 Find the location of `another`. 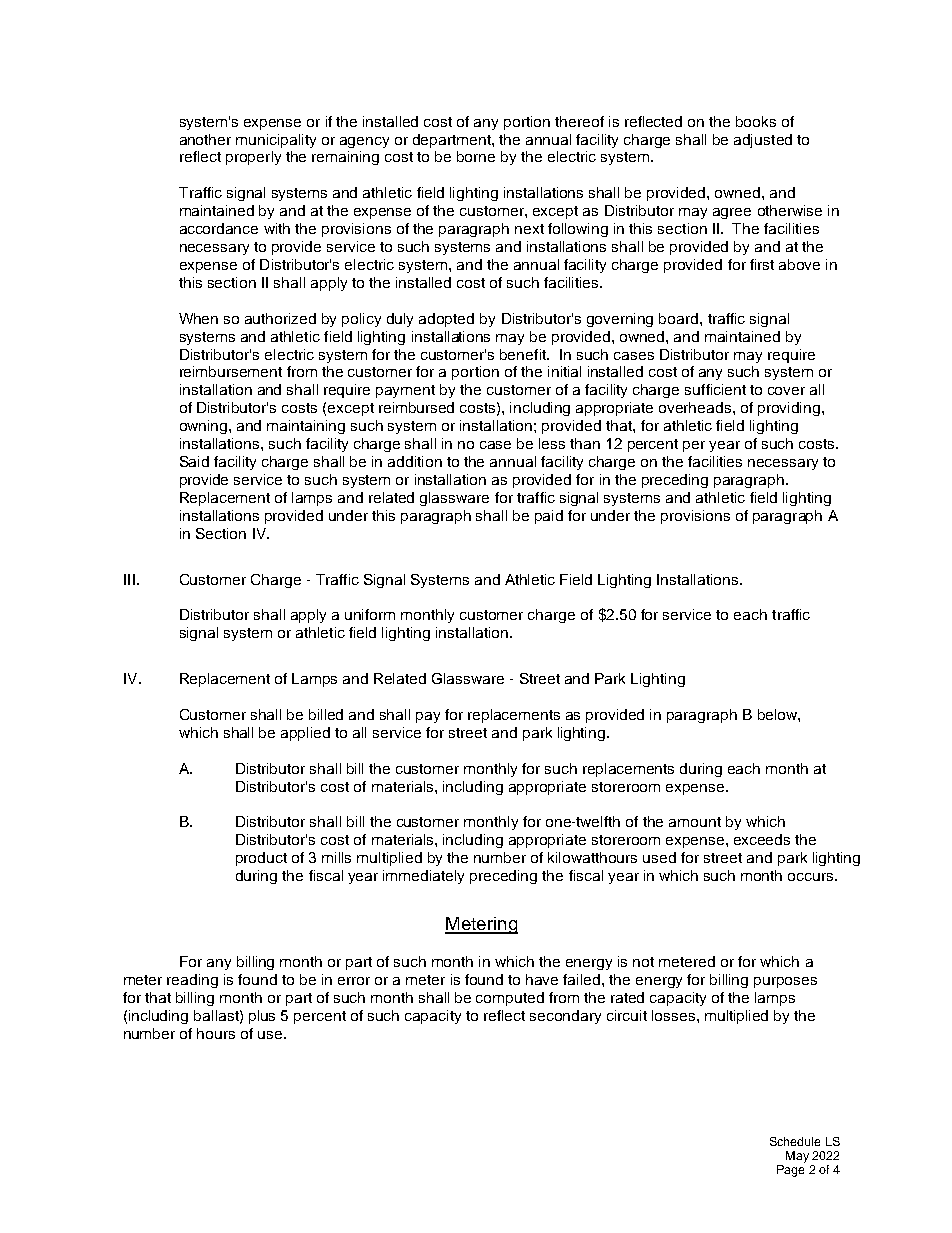

another is located at coordinates (205, 139).
